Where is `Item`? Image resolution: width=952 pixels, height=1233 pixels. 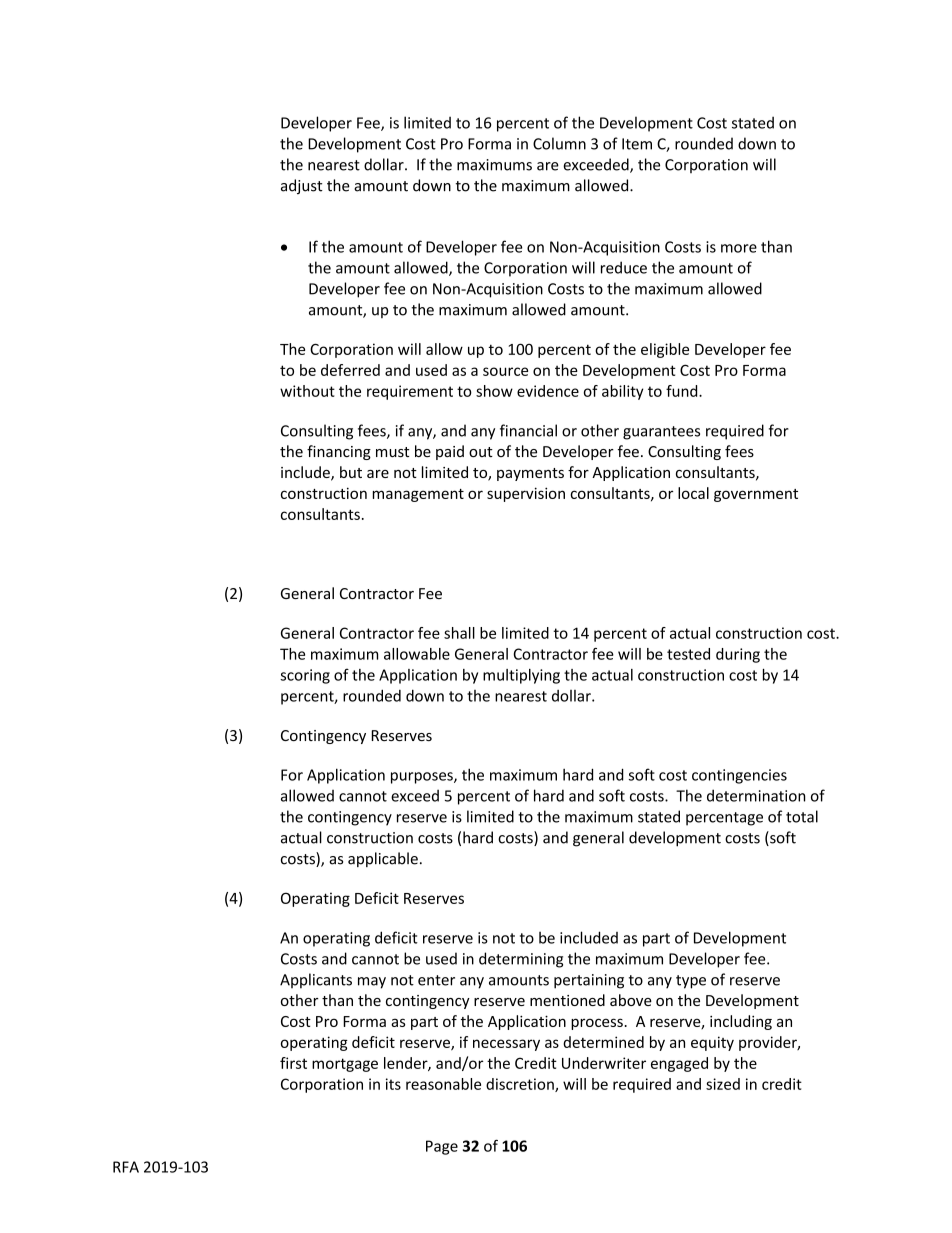
Item is located at coordinates (637, 144).
